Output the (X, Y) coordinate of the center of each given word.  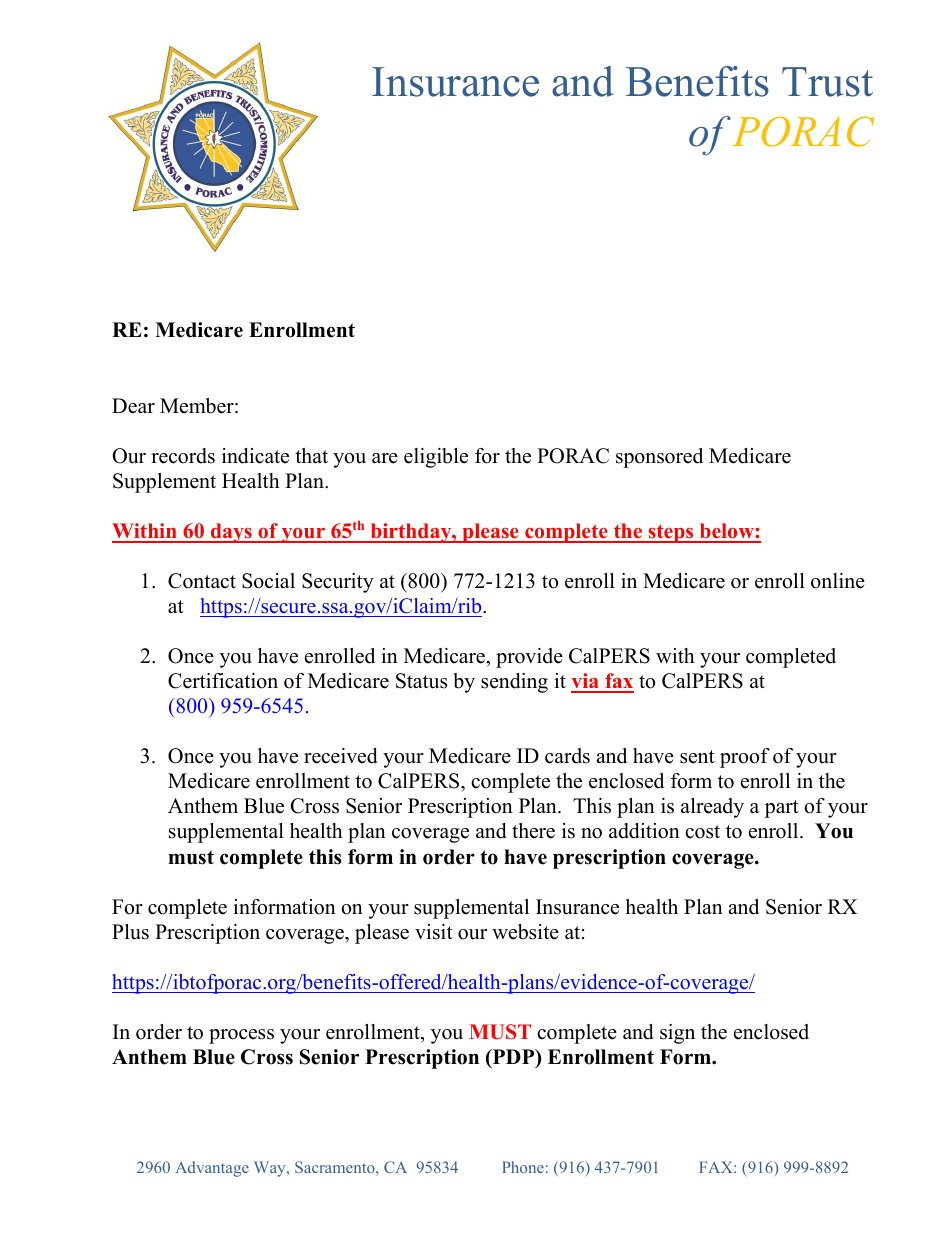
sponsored (659, 458)
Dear (133, 406)
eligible (436, 458)
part (782, 809)
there (533, 831)
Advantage (212, 1169)
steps (671, 533)
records (183, 456)
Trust (827, 82)
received (340, 756)
